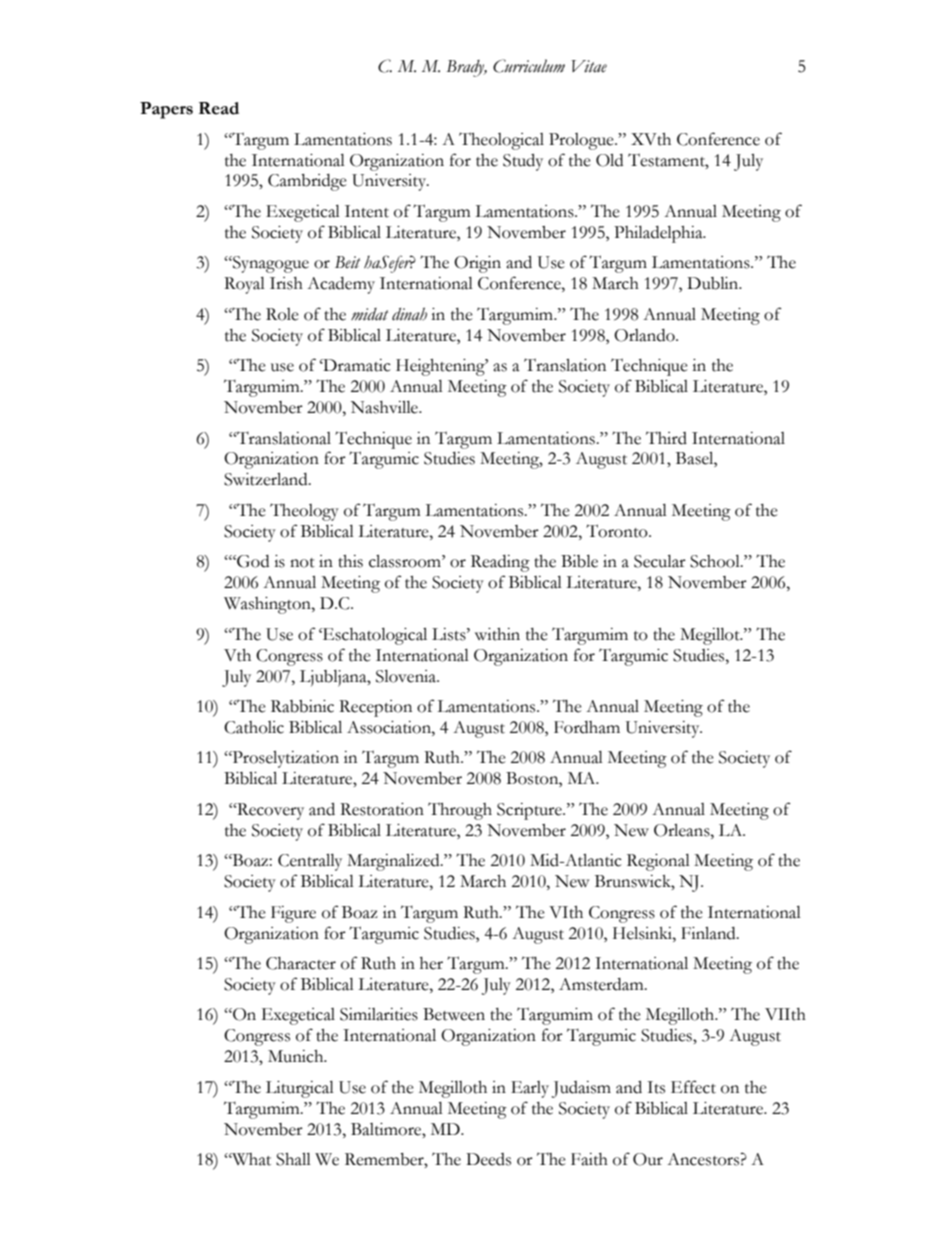  Describe the element at coordinates (589, 66) in the screenshot. I see `Vitae` at that location.
